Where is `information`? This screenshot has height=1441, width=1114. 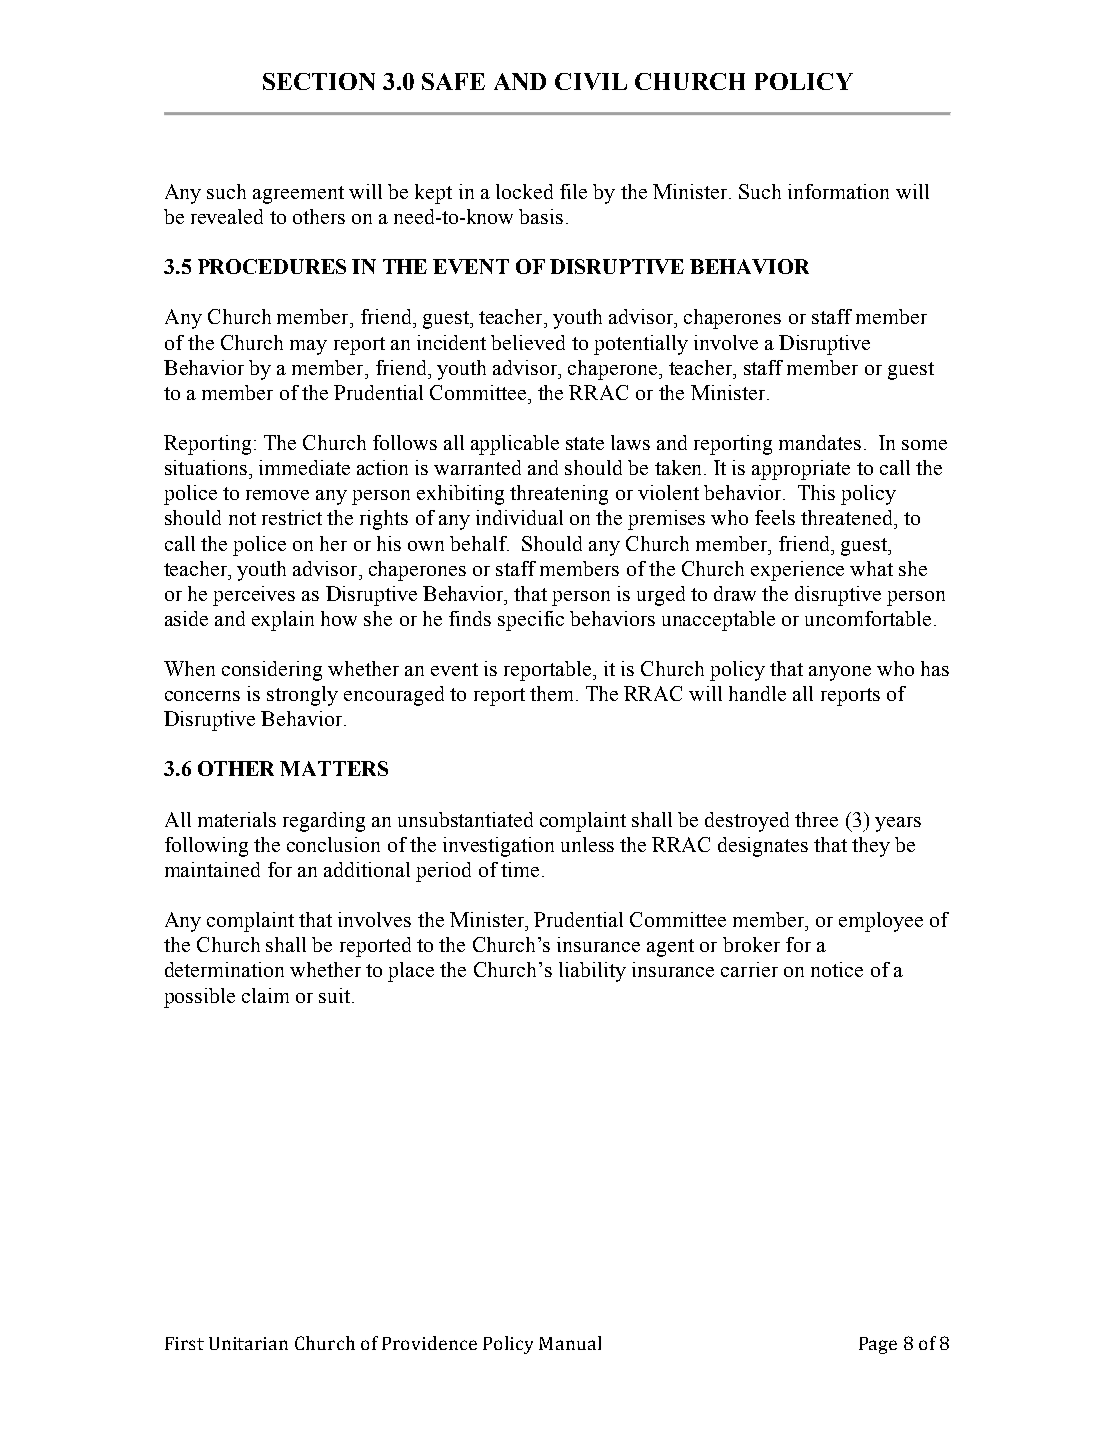
information is located at coordinates (838, 191).
